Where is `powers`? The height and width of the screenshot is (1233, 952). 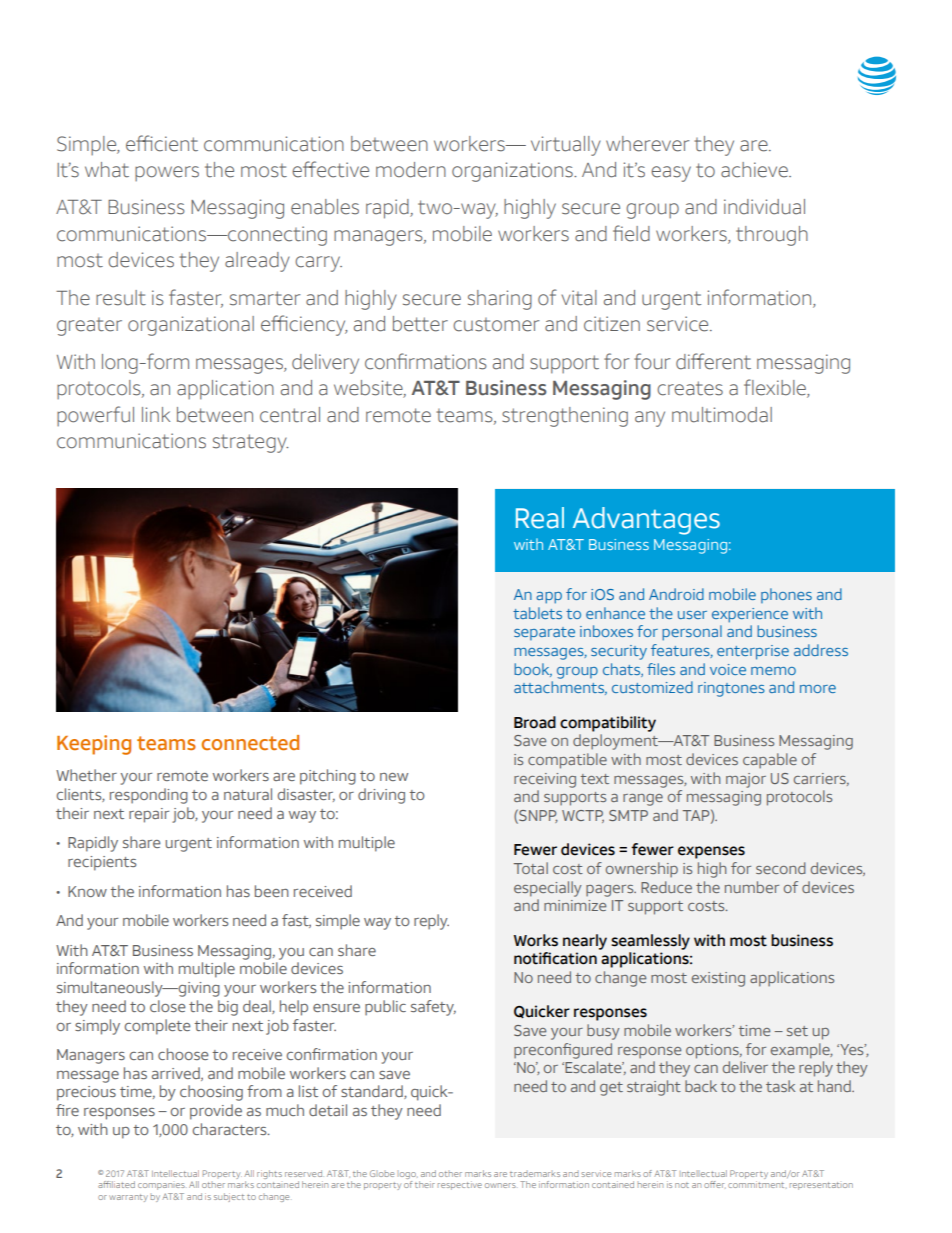 powers is located at coordinates (167, 173).
